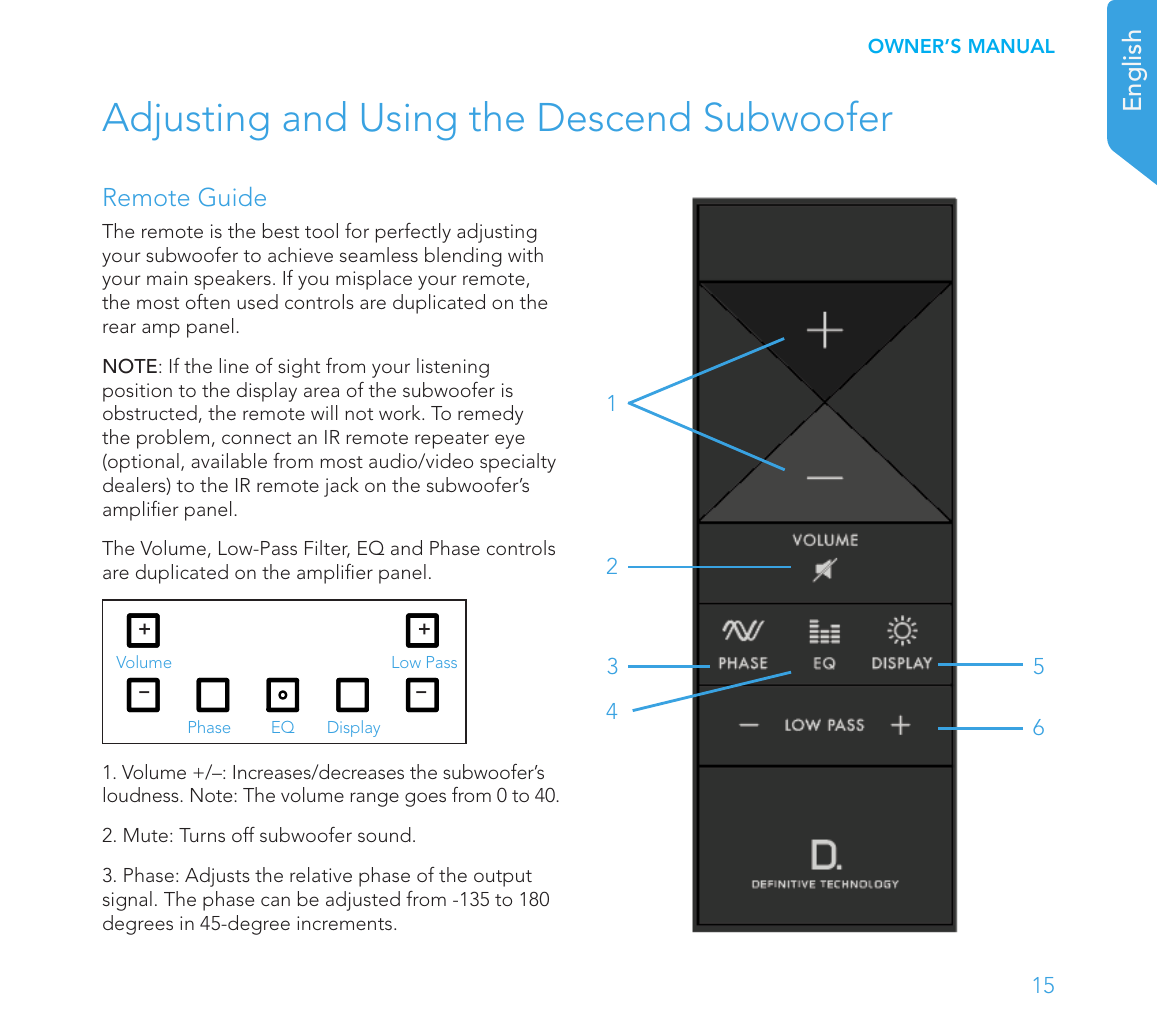 This page has width=1157, height=1036. What do you see at coordinates (1012, 46) in the page?
I see `MANUAL` at bounding box center [1012, 46].
